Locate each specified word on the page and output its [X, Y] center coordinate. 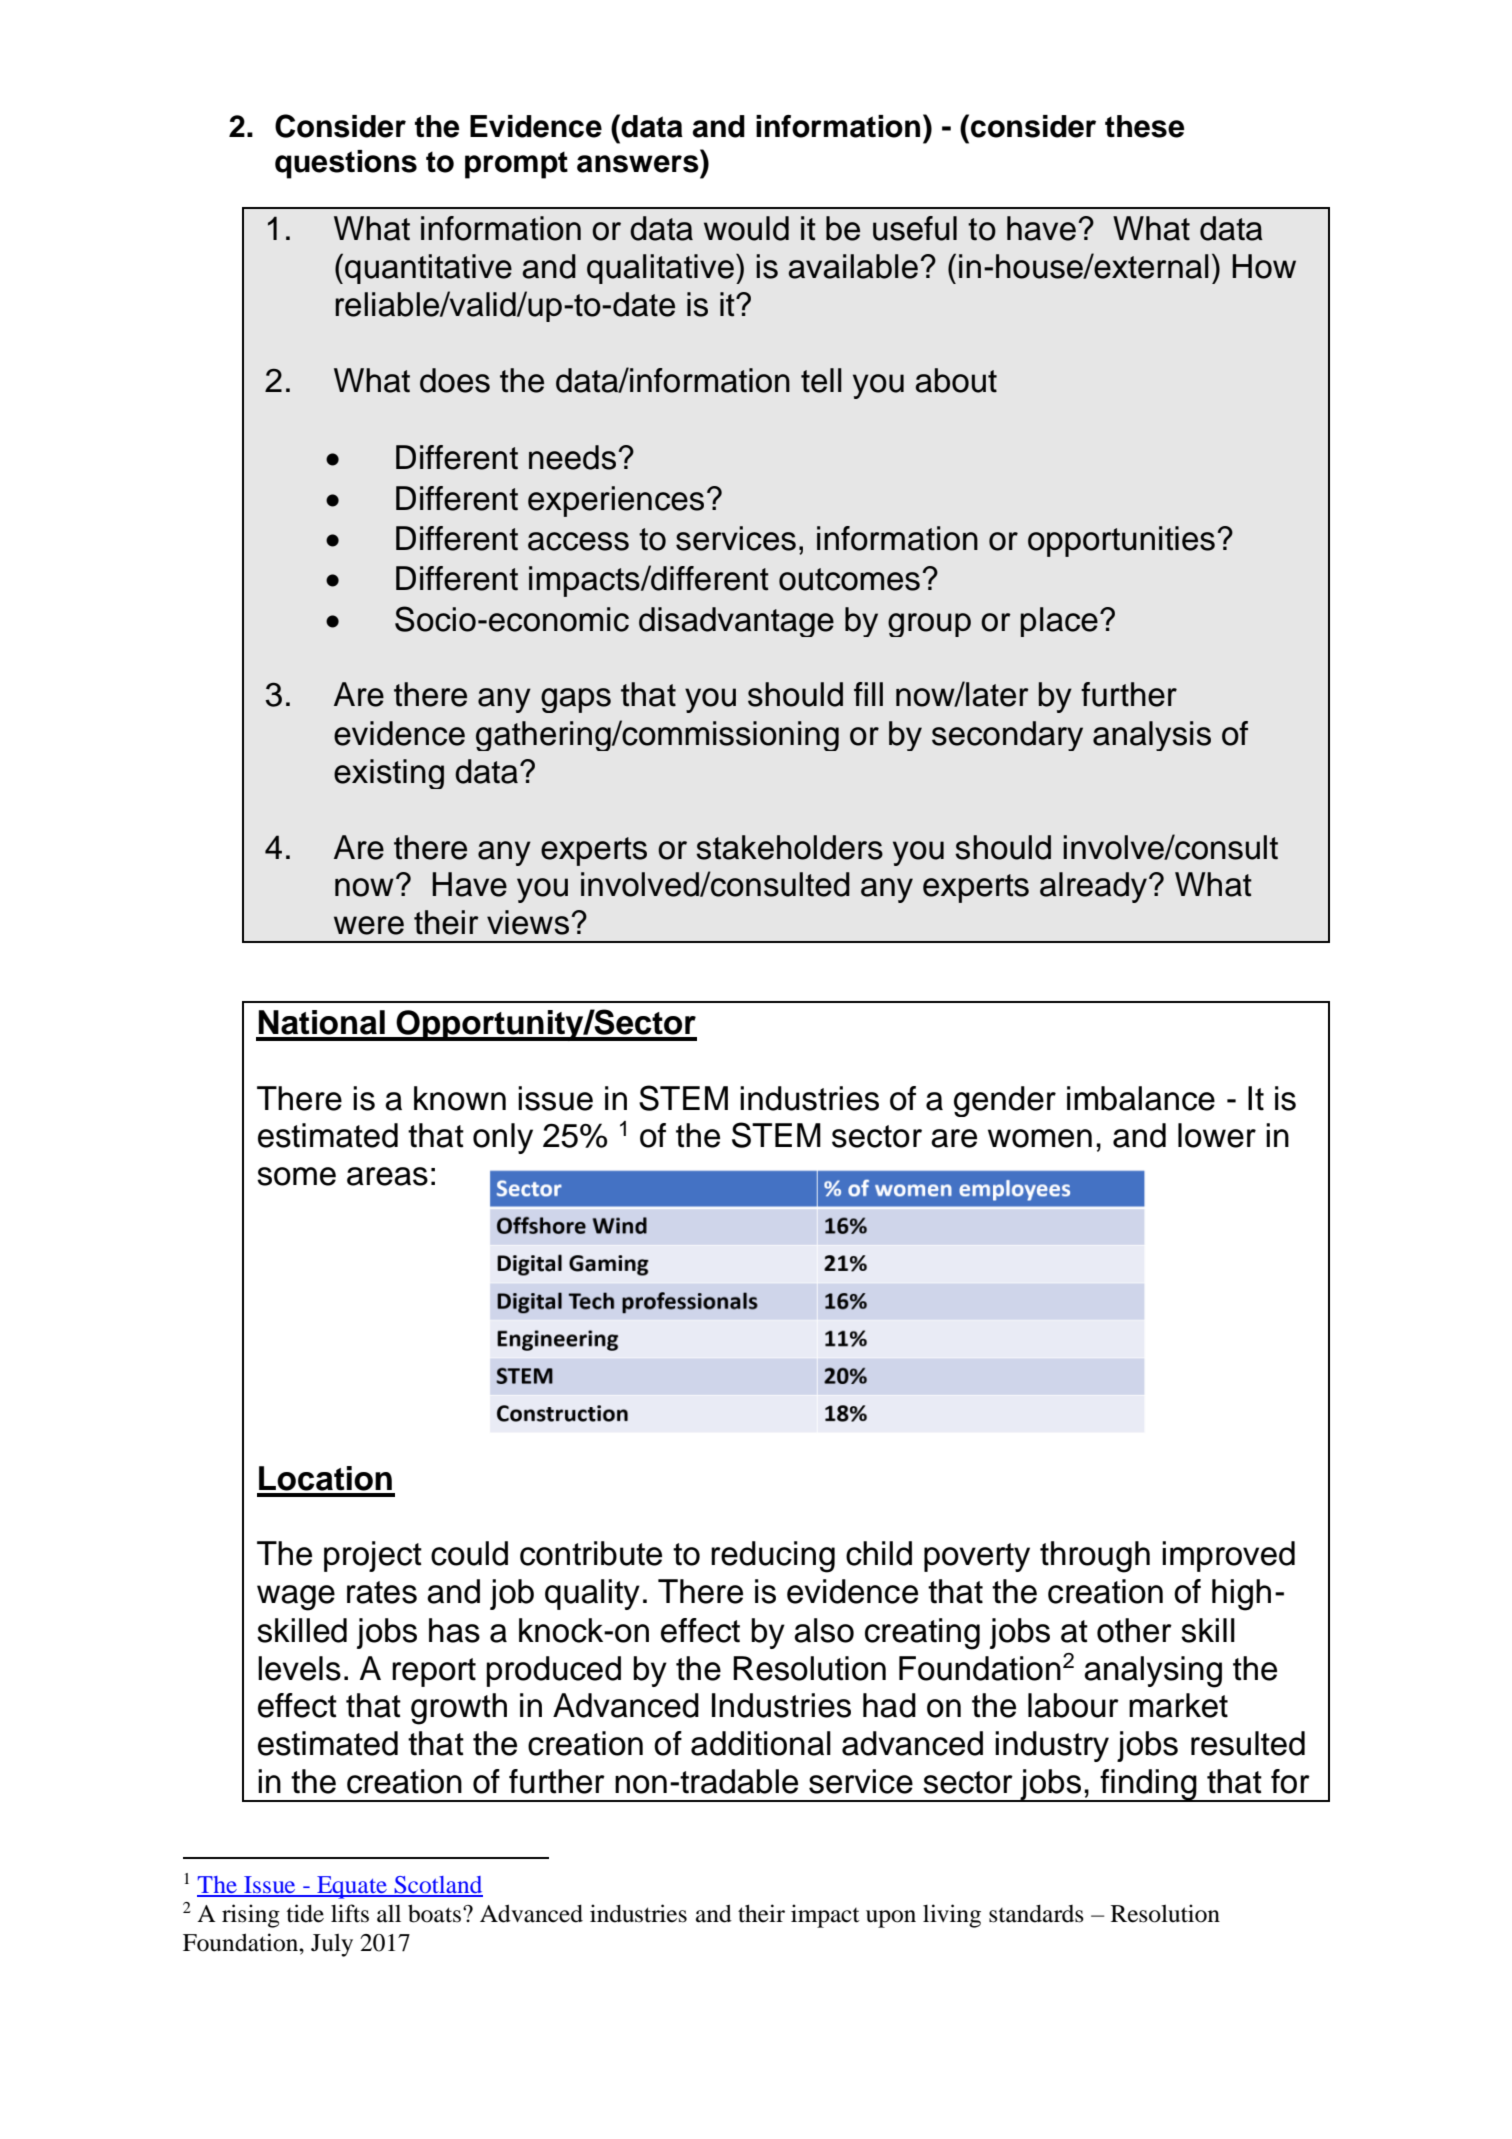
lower [1217, 1135]
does [455, 380]
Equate [352, 1887]
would [746, 228]
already [1095, 887]
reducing [773, 1557]
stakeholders [789, 847]
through [1095, 1557]
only [503, 1138]
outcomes [849, 579]
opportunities [1121, 541]
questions [346, 164]
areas [387, 1176]
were [369, 925]
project [373, 1556]
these [1144, 126]
